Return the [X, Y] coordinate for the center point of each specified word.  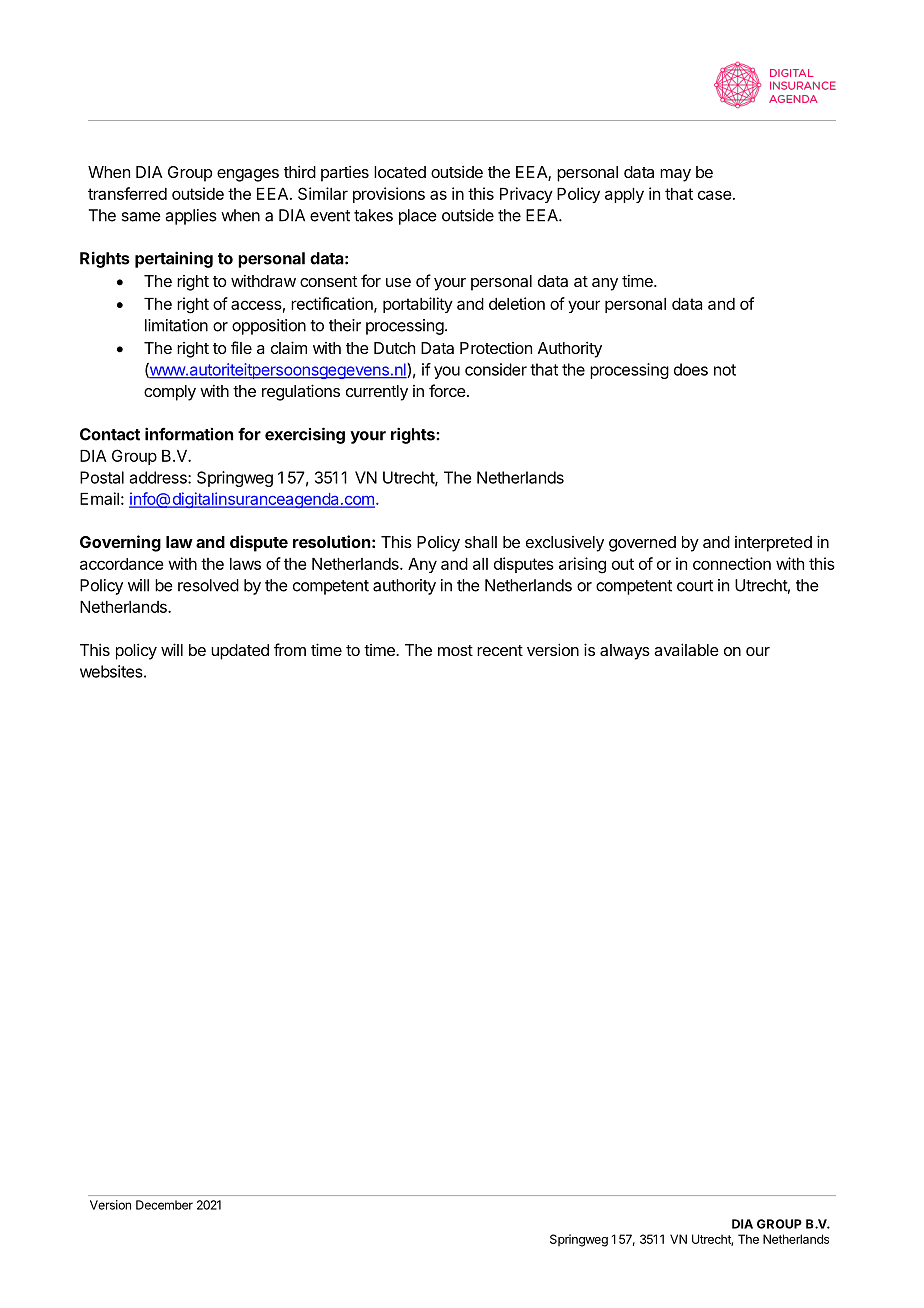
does [691, 369]
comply [170, 393]
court [695, 586]
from [290, 649]
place [418, 217]
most [455, 650]
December [164, 1205]
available [686, 649]
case [714, 195]
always [625, 652]
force [447, 390]
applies [191, 217]
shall [481, 542]
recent [500, 650]
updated [240, 652]
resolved [208, 585]
